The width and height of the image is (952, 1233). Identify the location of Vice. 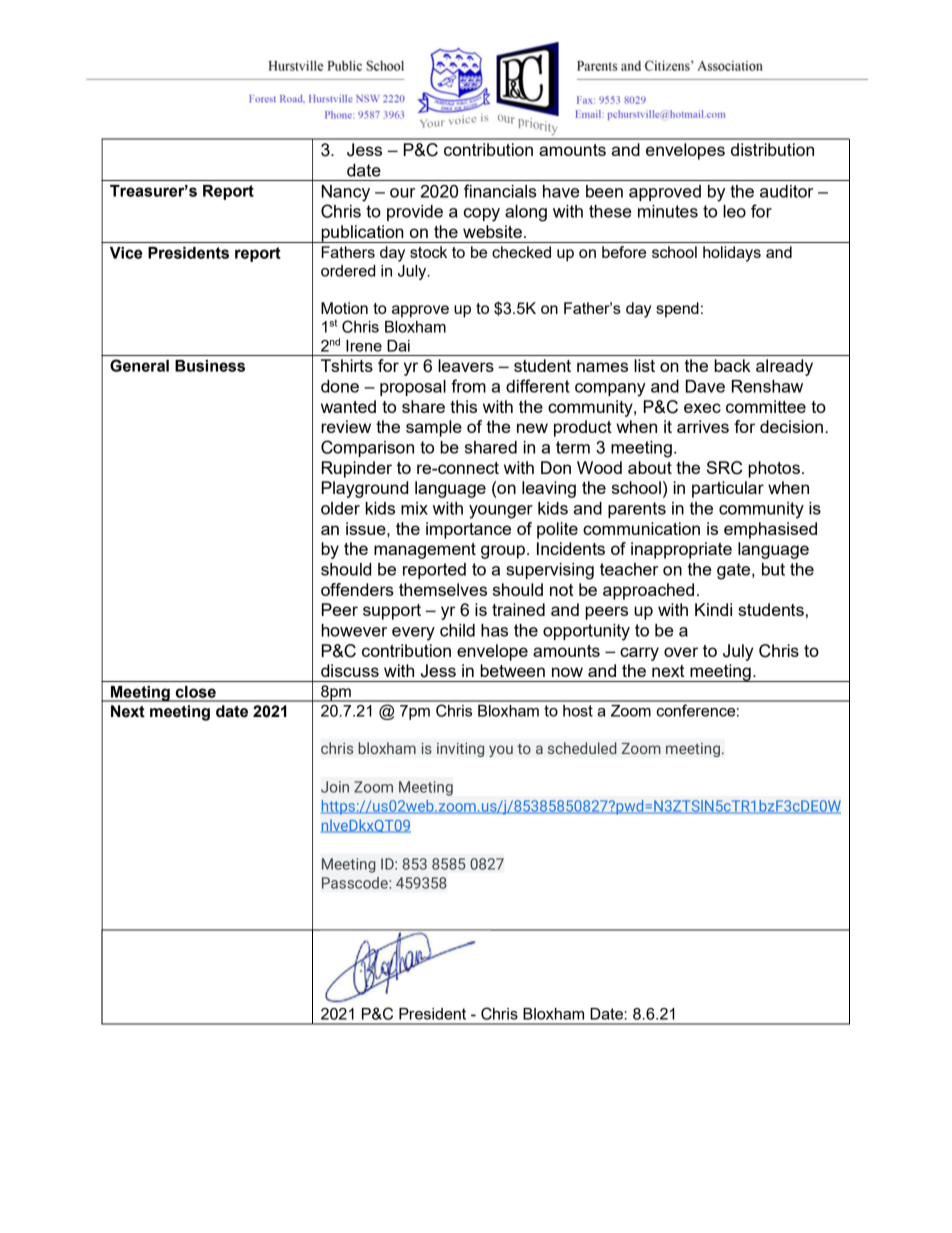
(126, 253).
